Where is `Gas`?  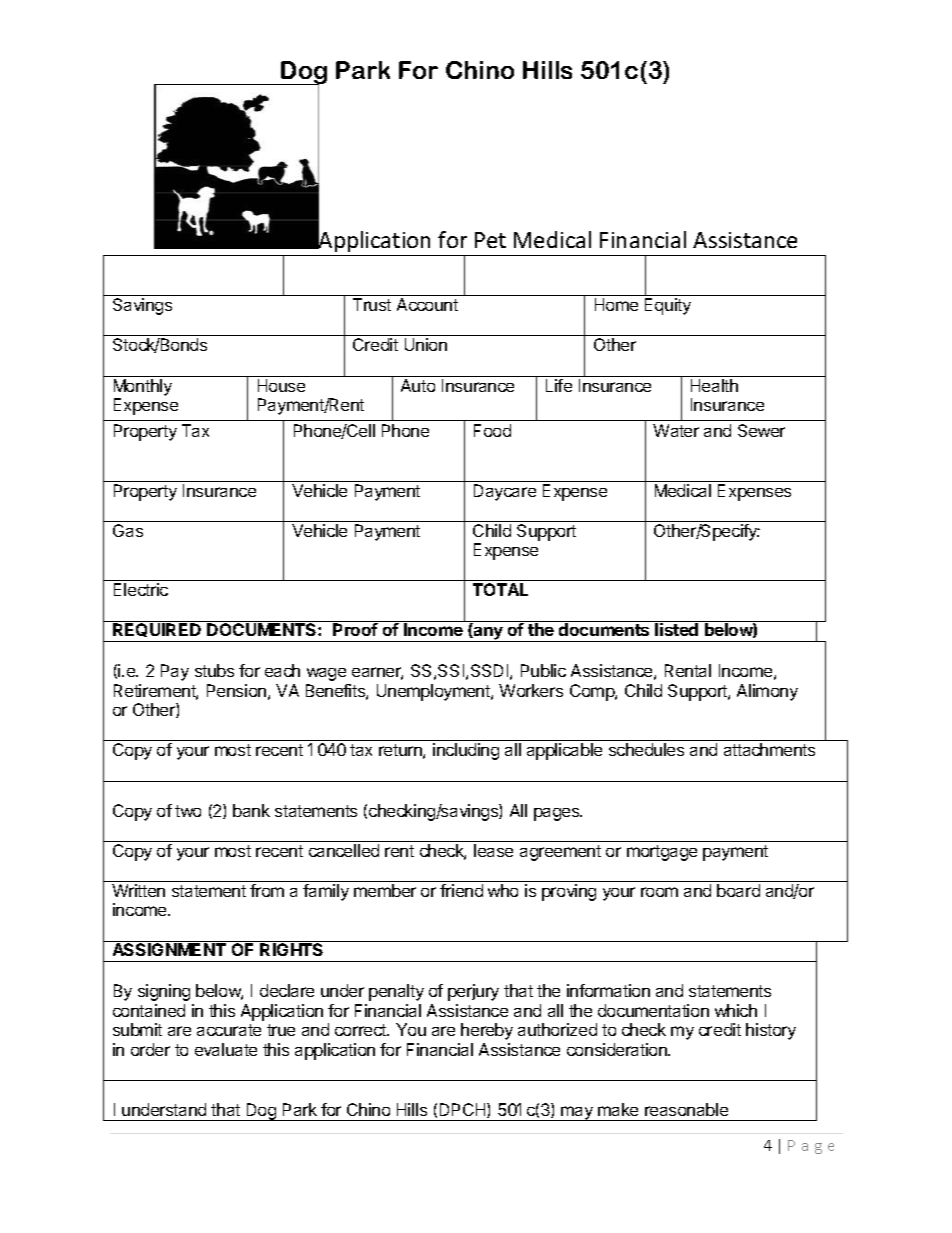 Gas is located at coordinates (128, 530).
